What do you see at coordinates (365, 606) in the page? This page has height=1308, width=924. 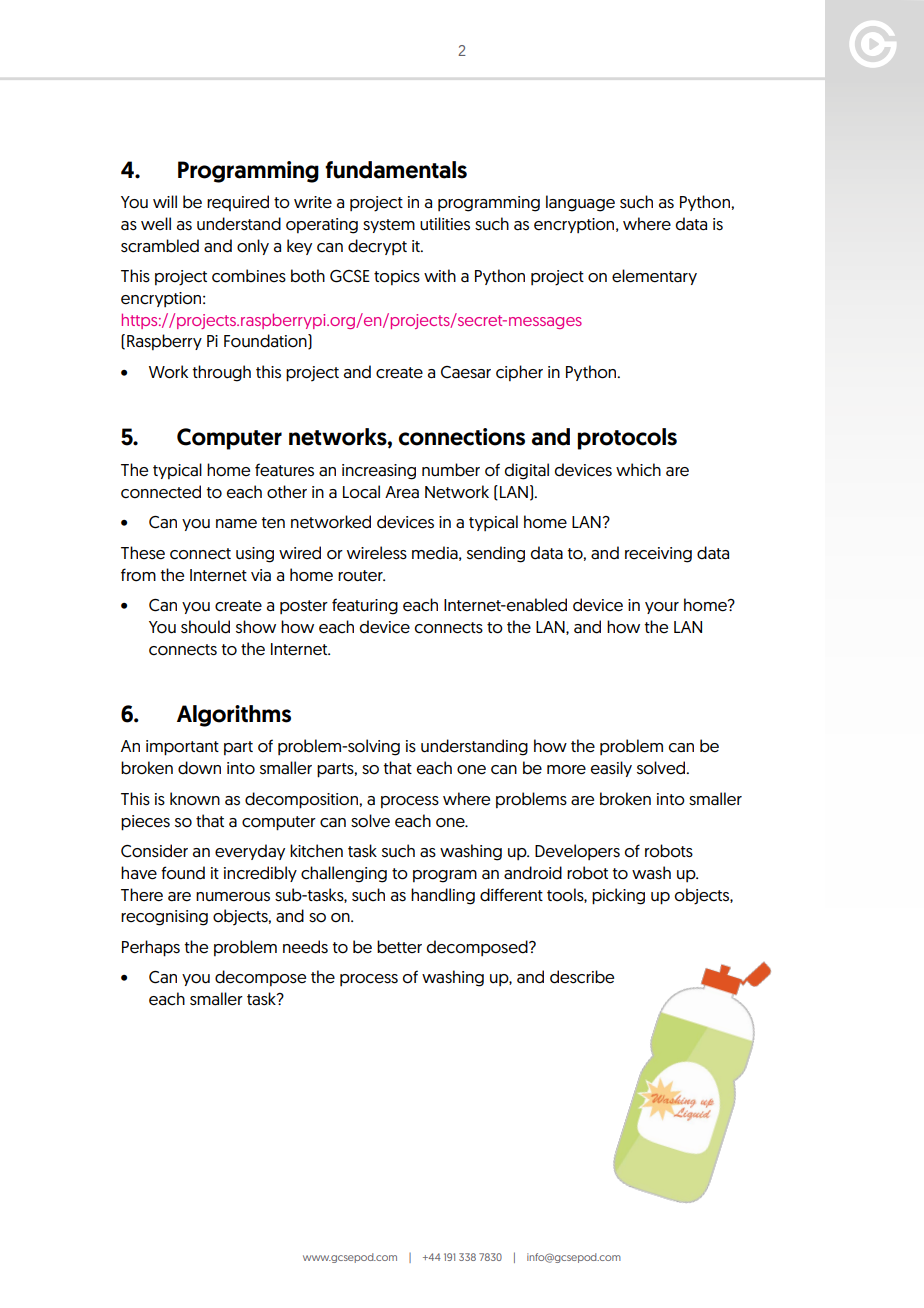 I see `featuring` at bounding box center [365, 606].
